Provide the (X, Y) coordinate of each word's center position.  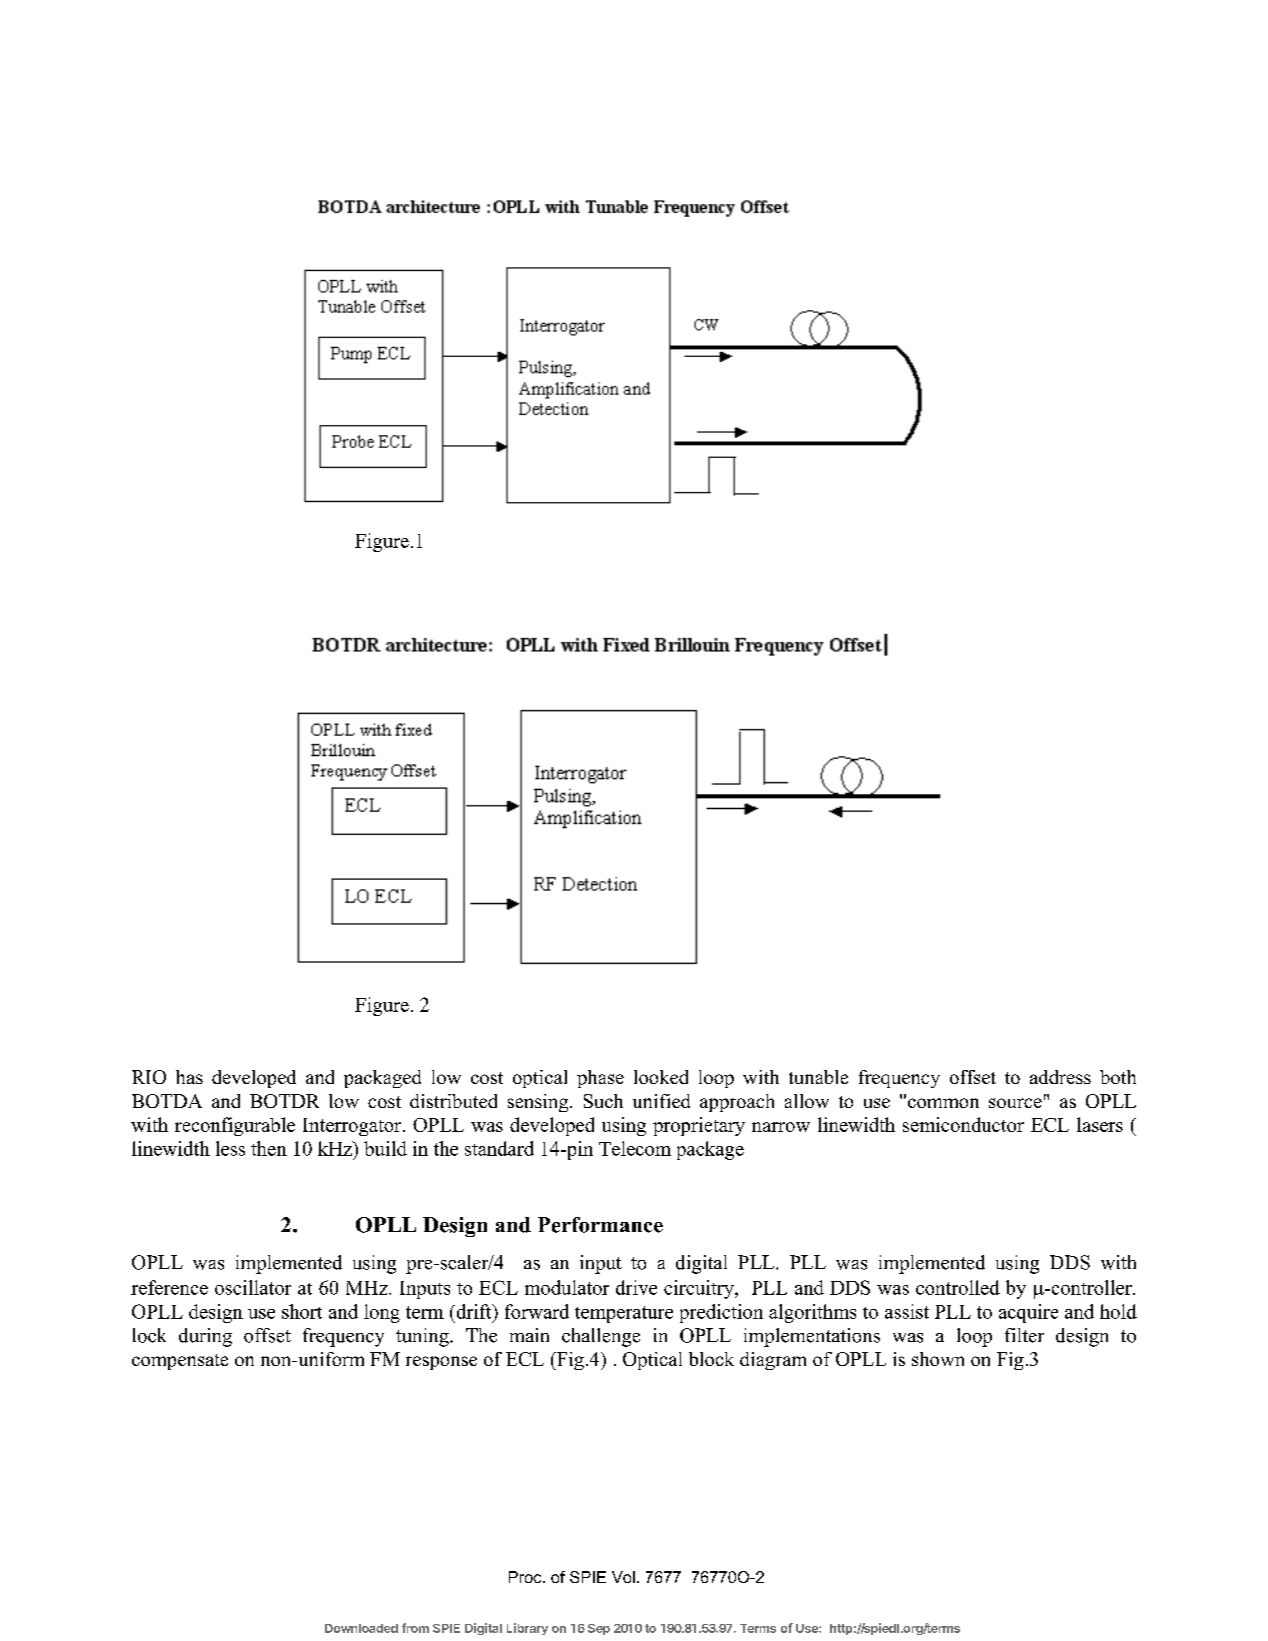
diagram (773, 1361)
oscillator (253, 1287)
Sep (599, 1629)
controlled (958, 1287)
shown (938, 1359)
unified (661, 1101)
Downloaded (361, 1628)
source (1015, 1103)
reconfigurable (235, 1126)
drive (636, 1287)
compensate (180, 1362)
